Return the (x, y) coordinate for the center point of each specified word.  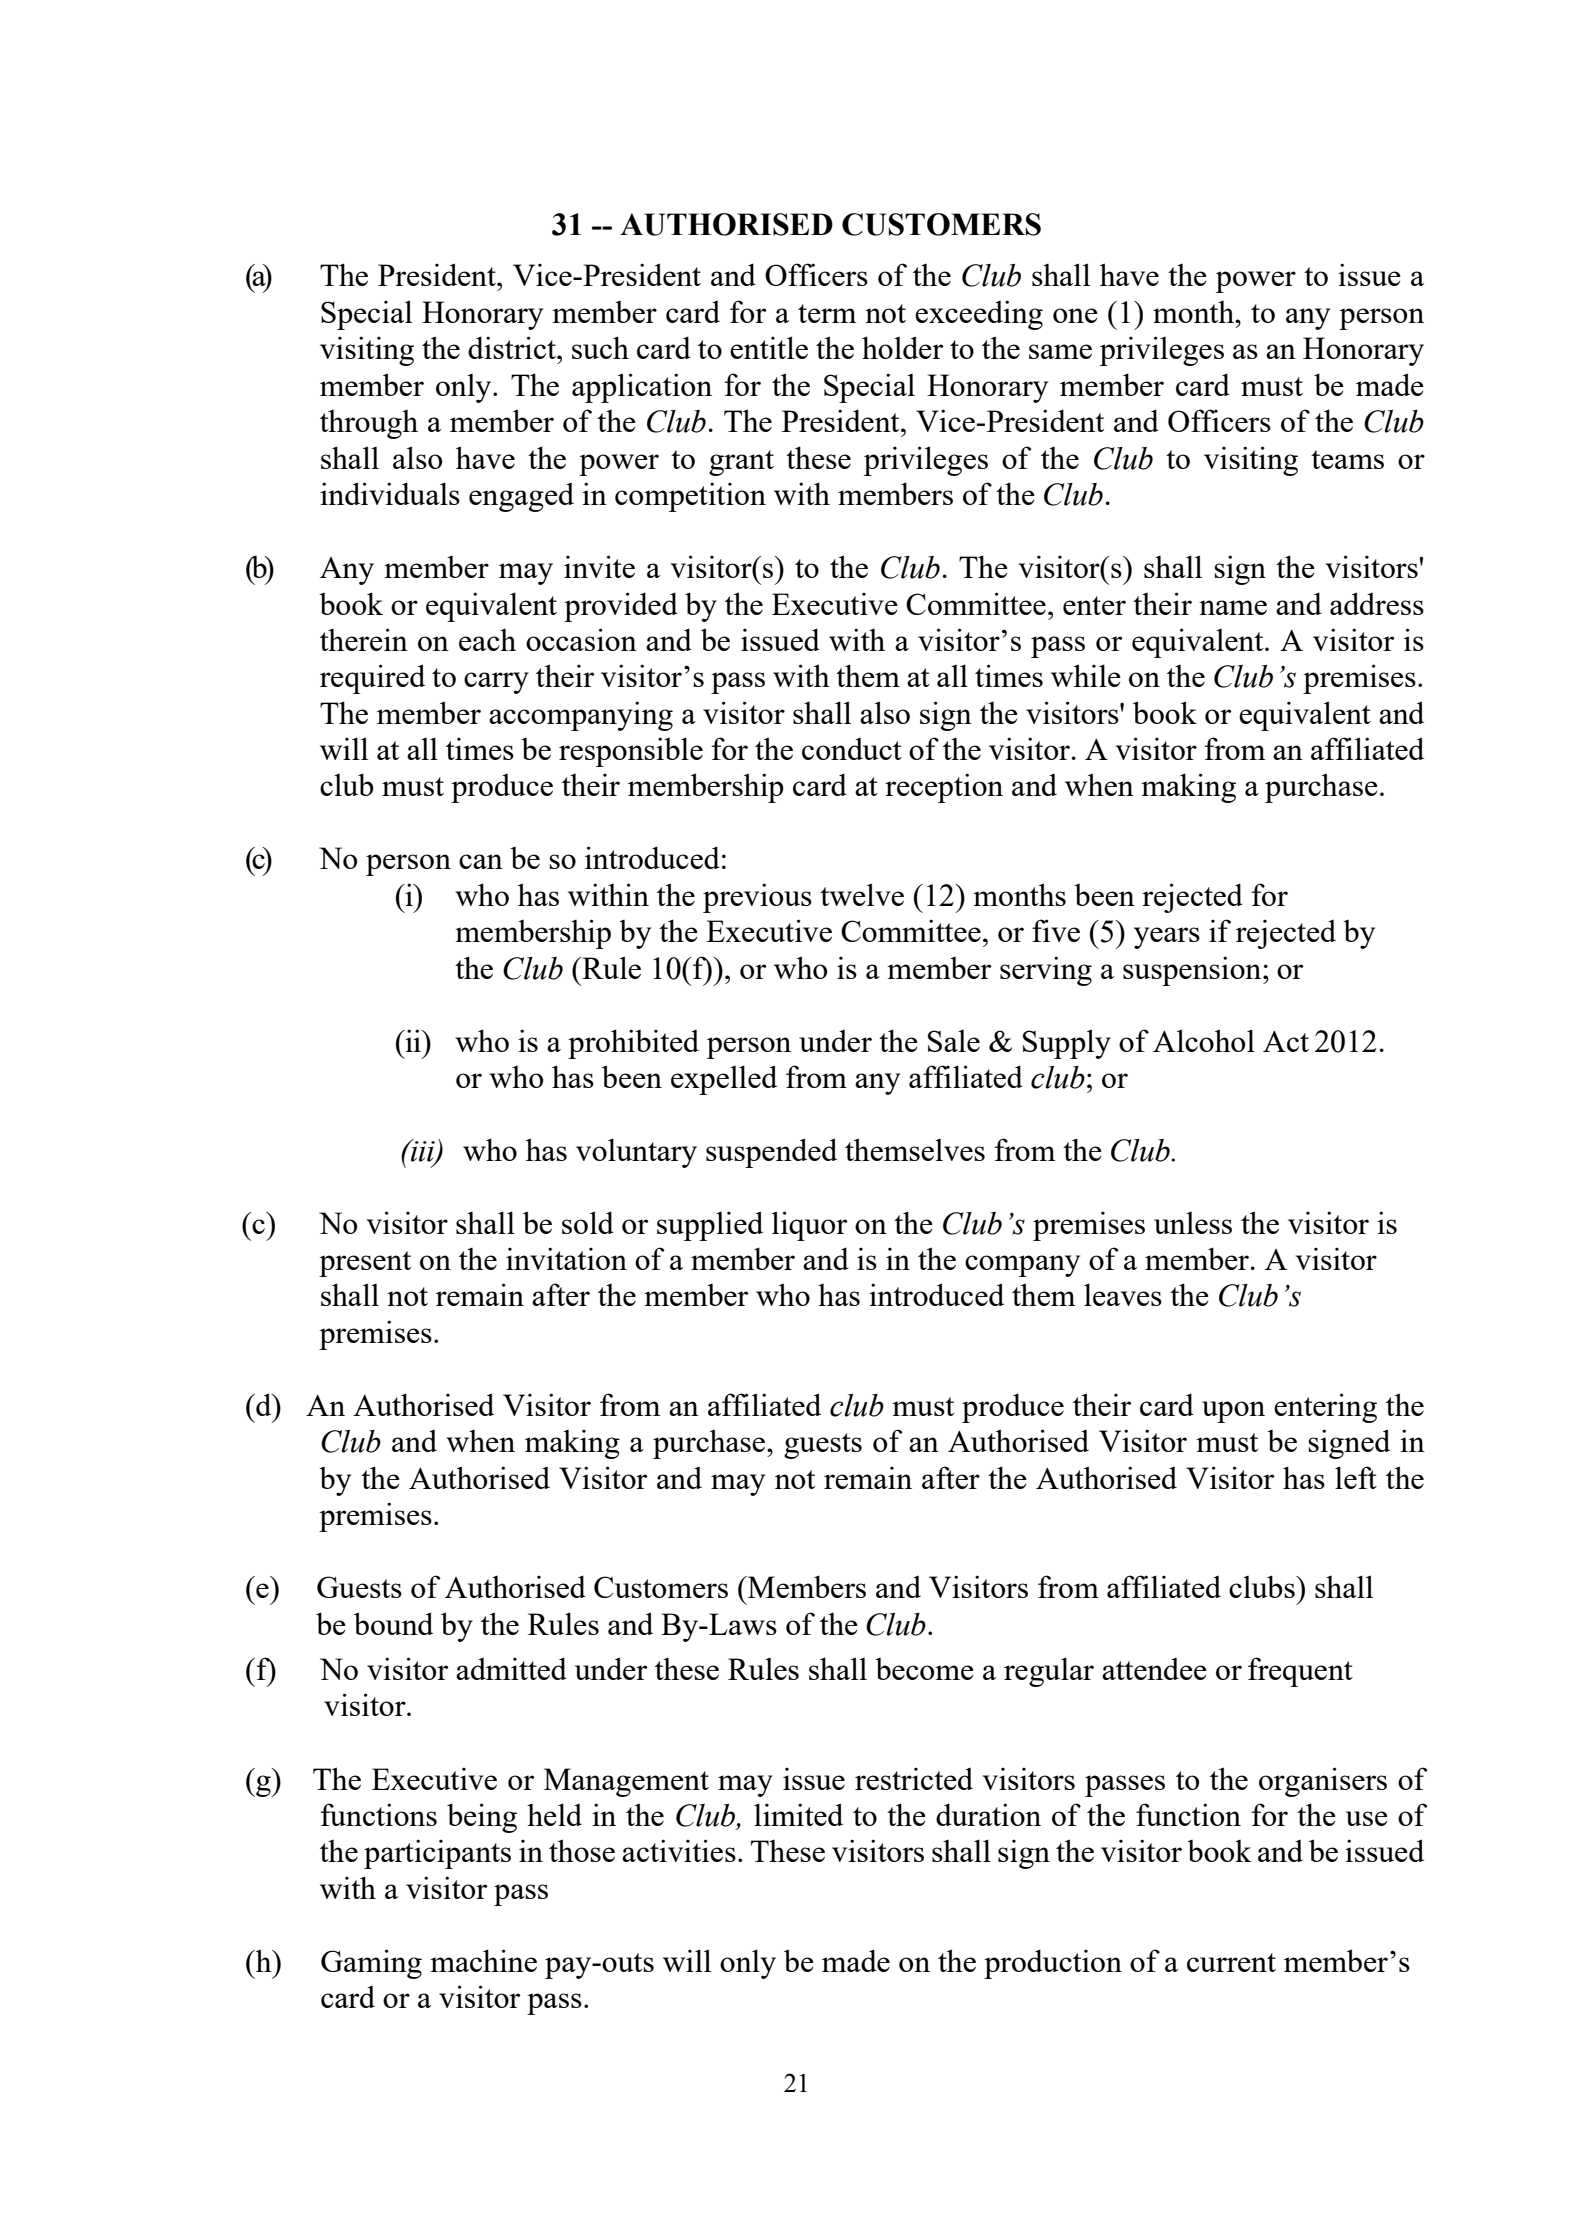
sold (588, 1222)
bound (393, 1623)
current (1231, 1962)
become (924, 1669)
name (1233, 607)
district (513, 347)
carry (496, 683)
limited (798, 1814)
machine (483, 1960)
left (1356, 1477)
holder (902, 347)
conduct (852, 749)
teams (1347, 459)
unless (1193, 1223)
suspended (771, 1153)
